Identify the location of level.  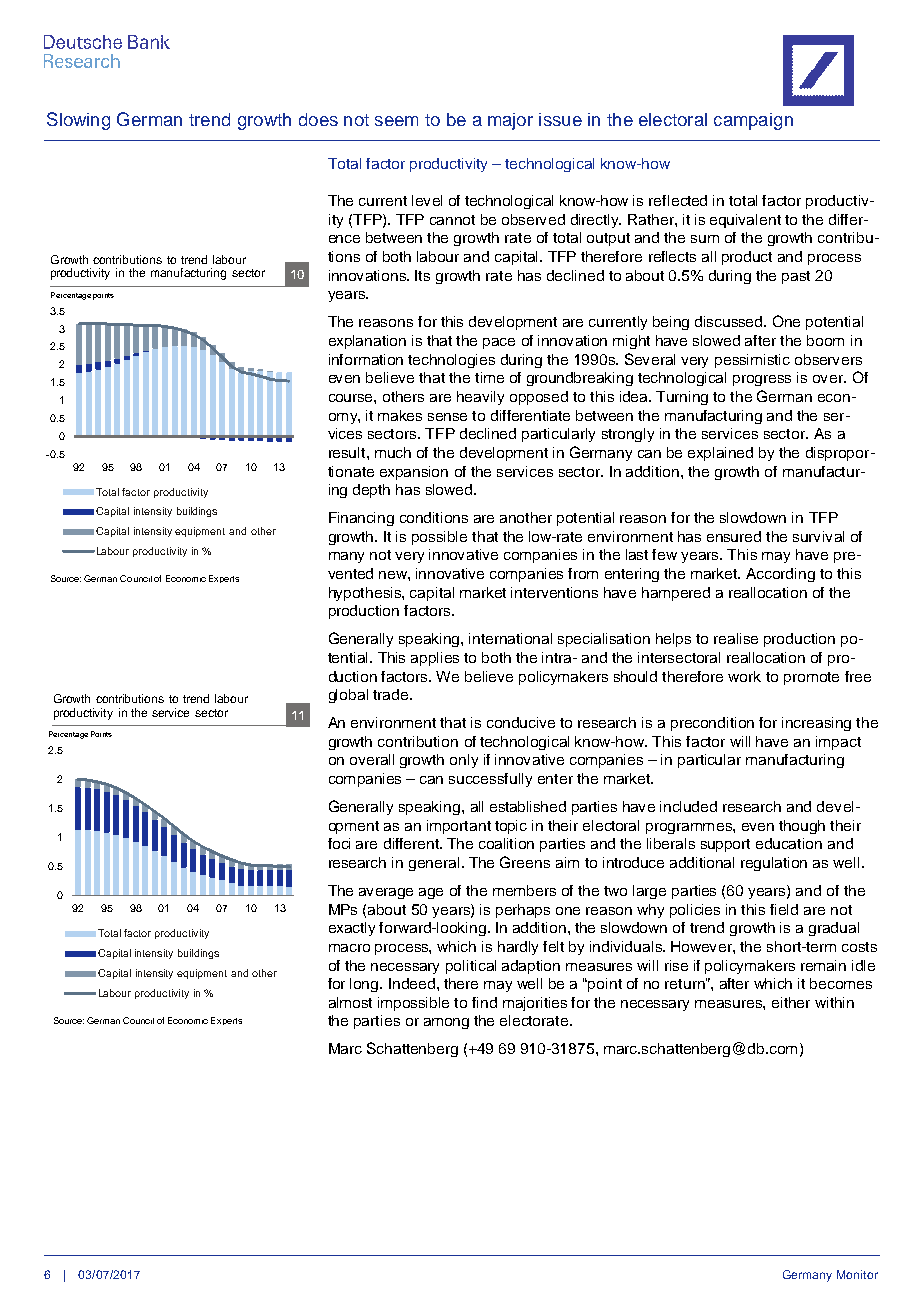
(427, 200).
